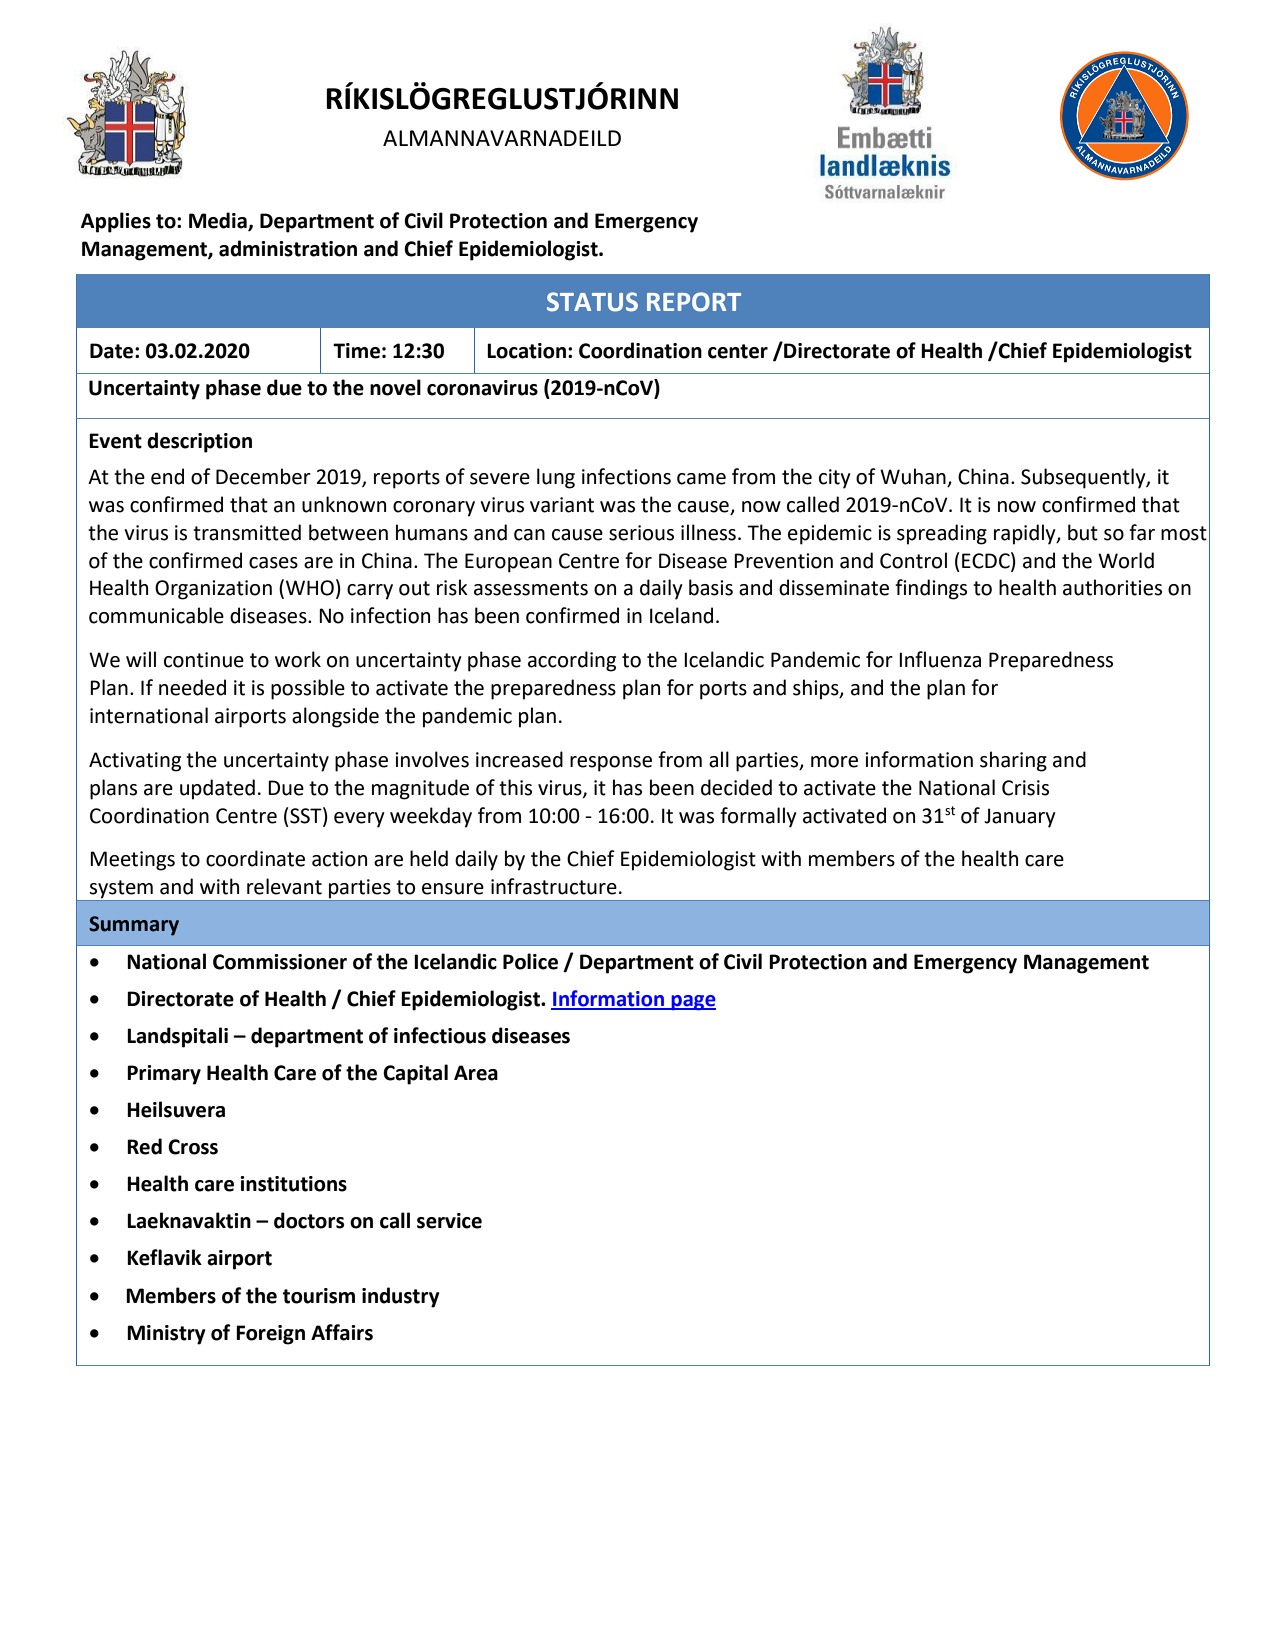  What do you see at coordinates (1025, 788) in the screenshot?
I see `Crisis` at bounding box center [1025, 788].
